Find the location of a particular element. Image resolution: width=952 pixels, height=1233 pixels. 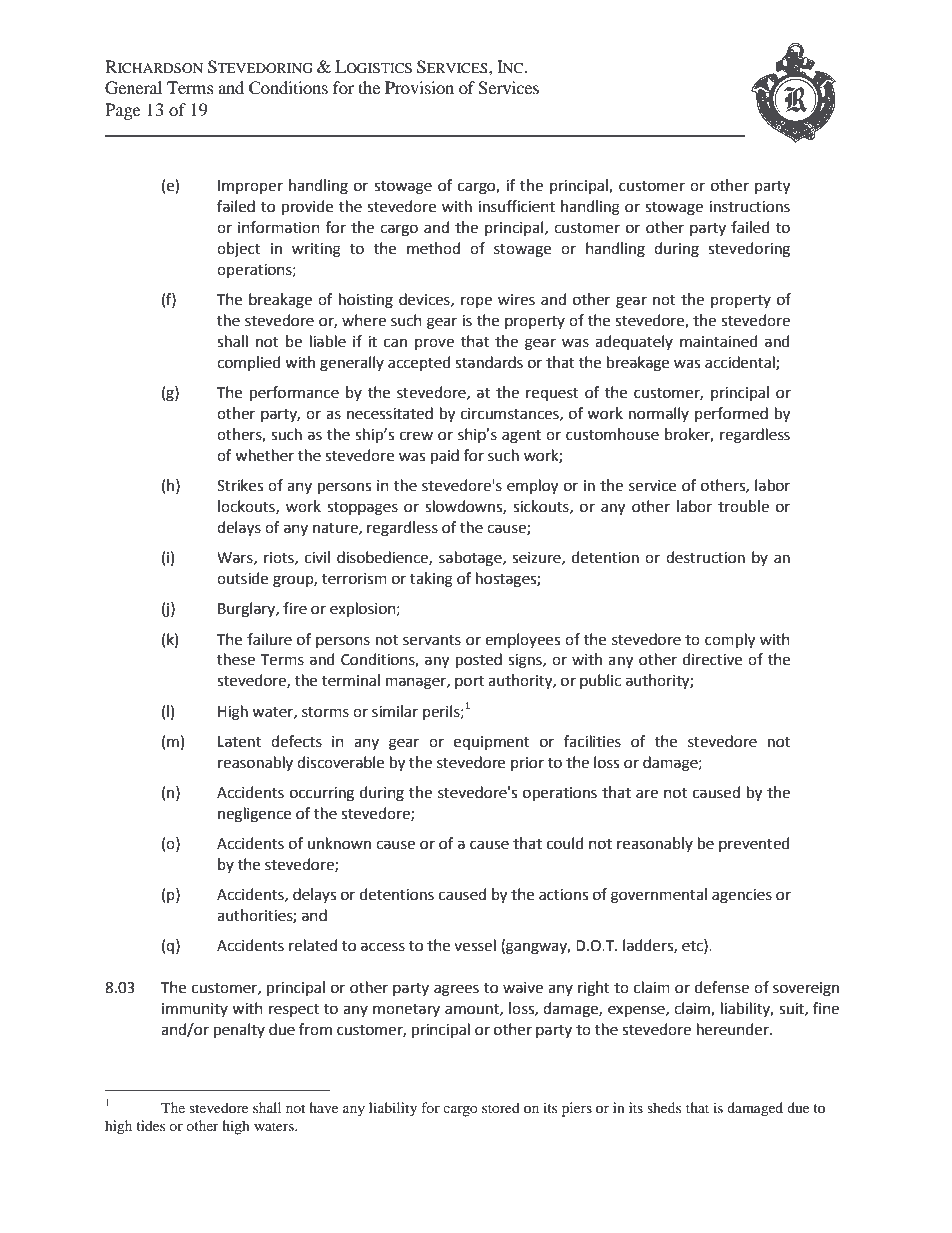

instructions is located at coordinates (749, 207).
